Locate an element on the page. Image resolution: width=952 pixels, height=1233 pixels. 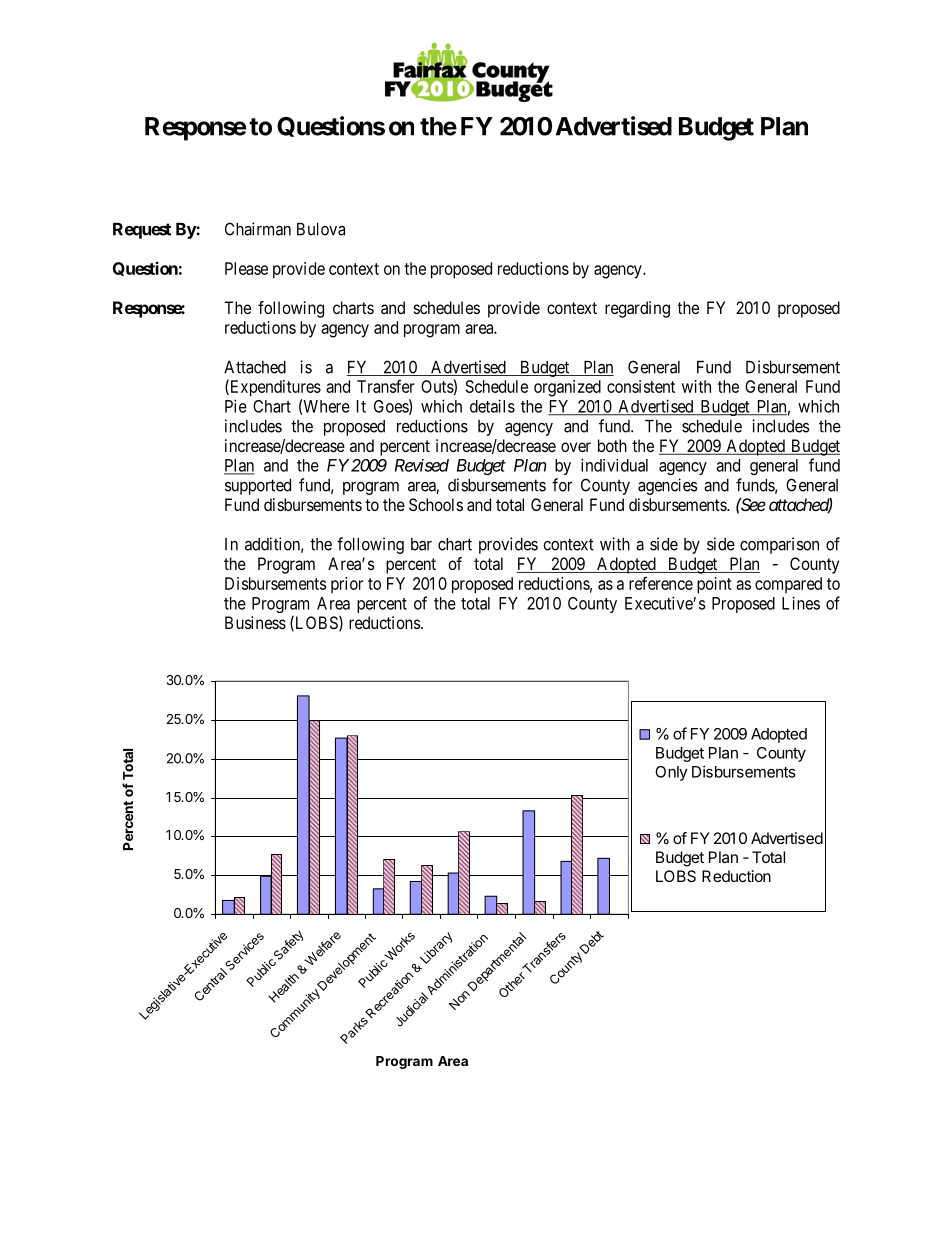
prior is located at coordinates (347, 585).
